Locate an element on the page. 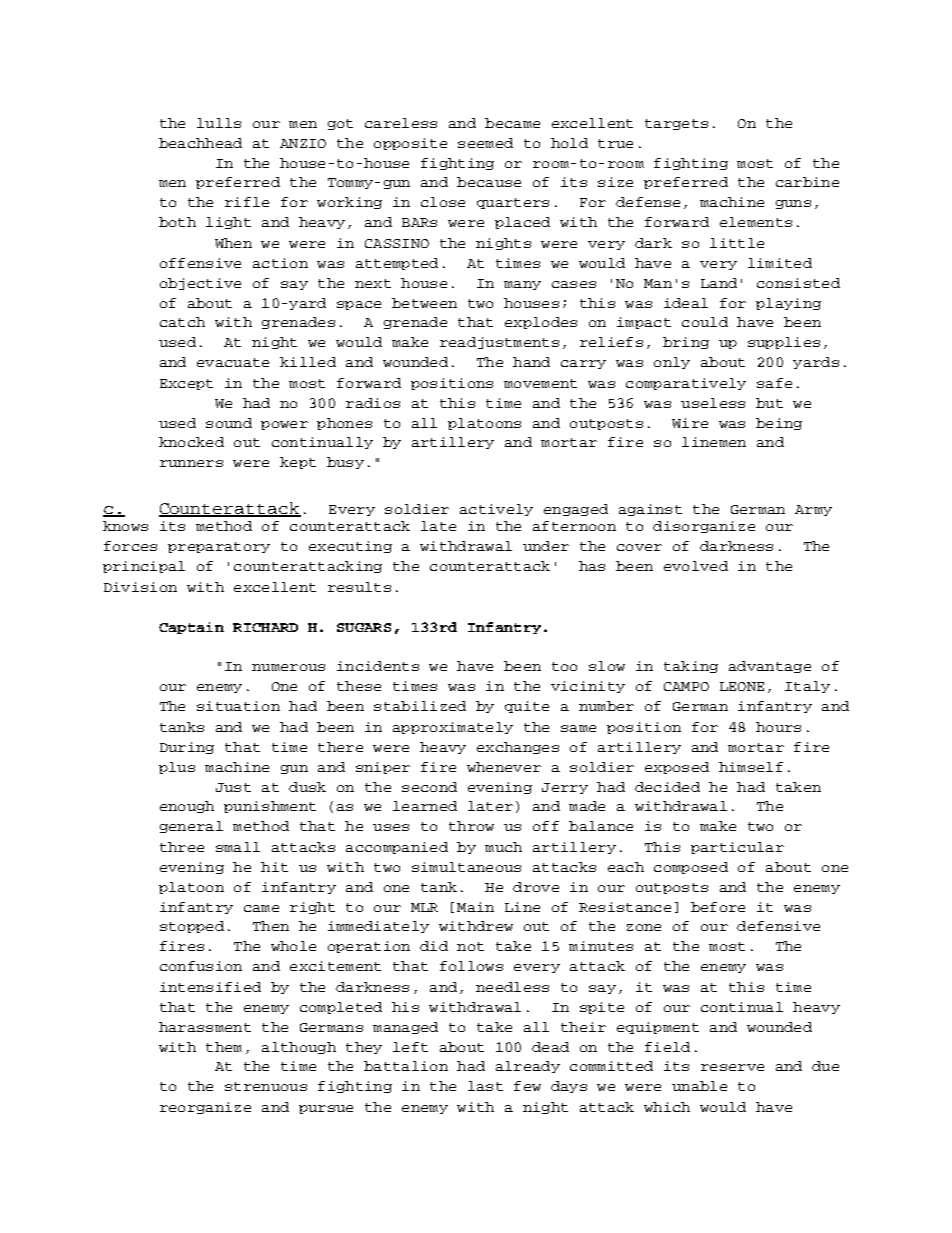  lulls is located at coordinates (219, 123).
